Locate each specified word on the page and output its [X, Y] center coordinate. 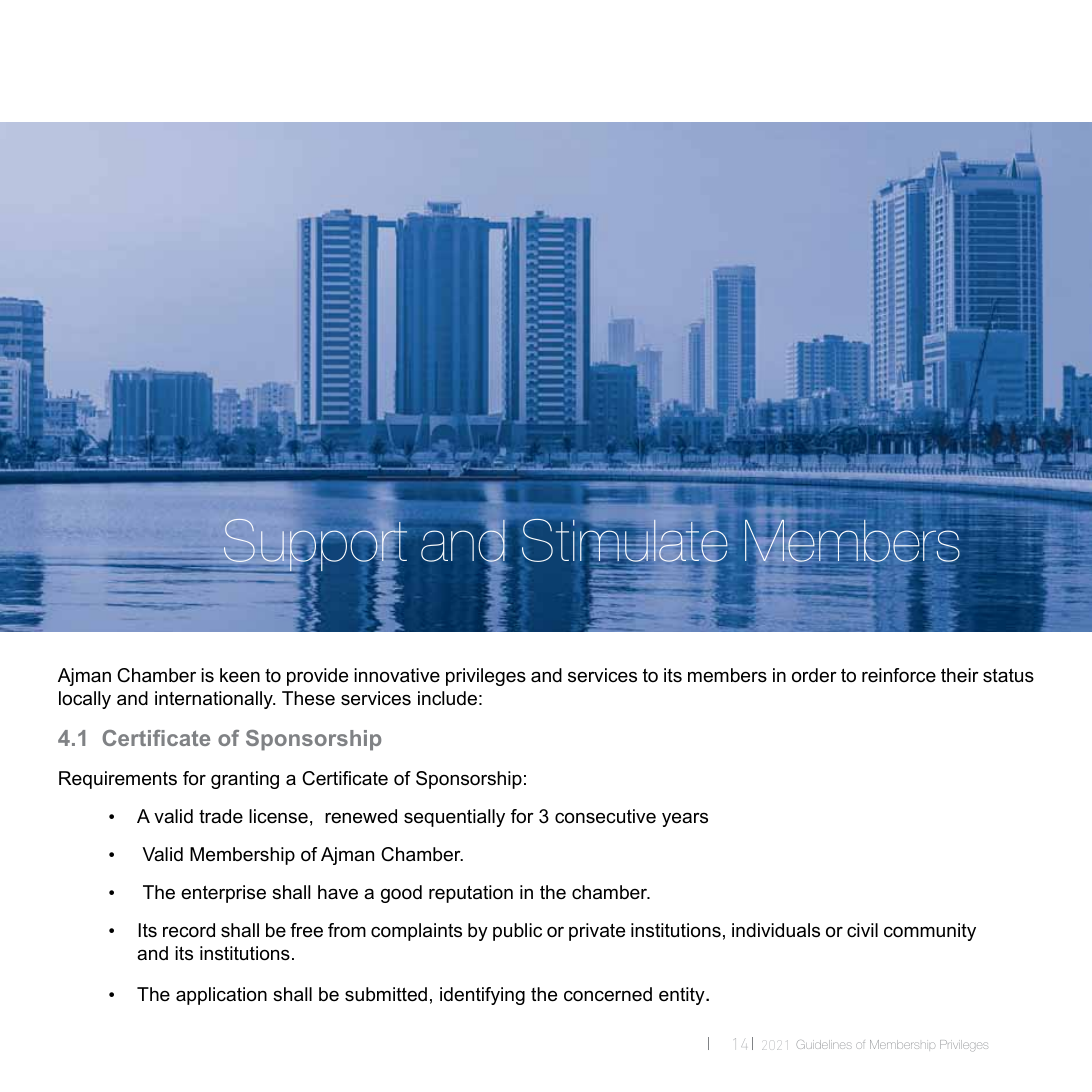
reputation [471, 894]
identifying [482, 996]
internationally [215, 700]
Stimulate [623, 542]
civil [862, 930]
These [308, 698]
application [221, 996]
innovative [397, 675]
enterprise [223, 894]
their [960, 675]
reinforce [899, 675]
